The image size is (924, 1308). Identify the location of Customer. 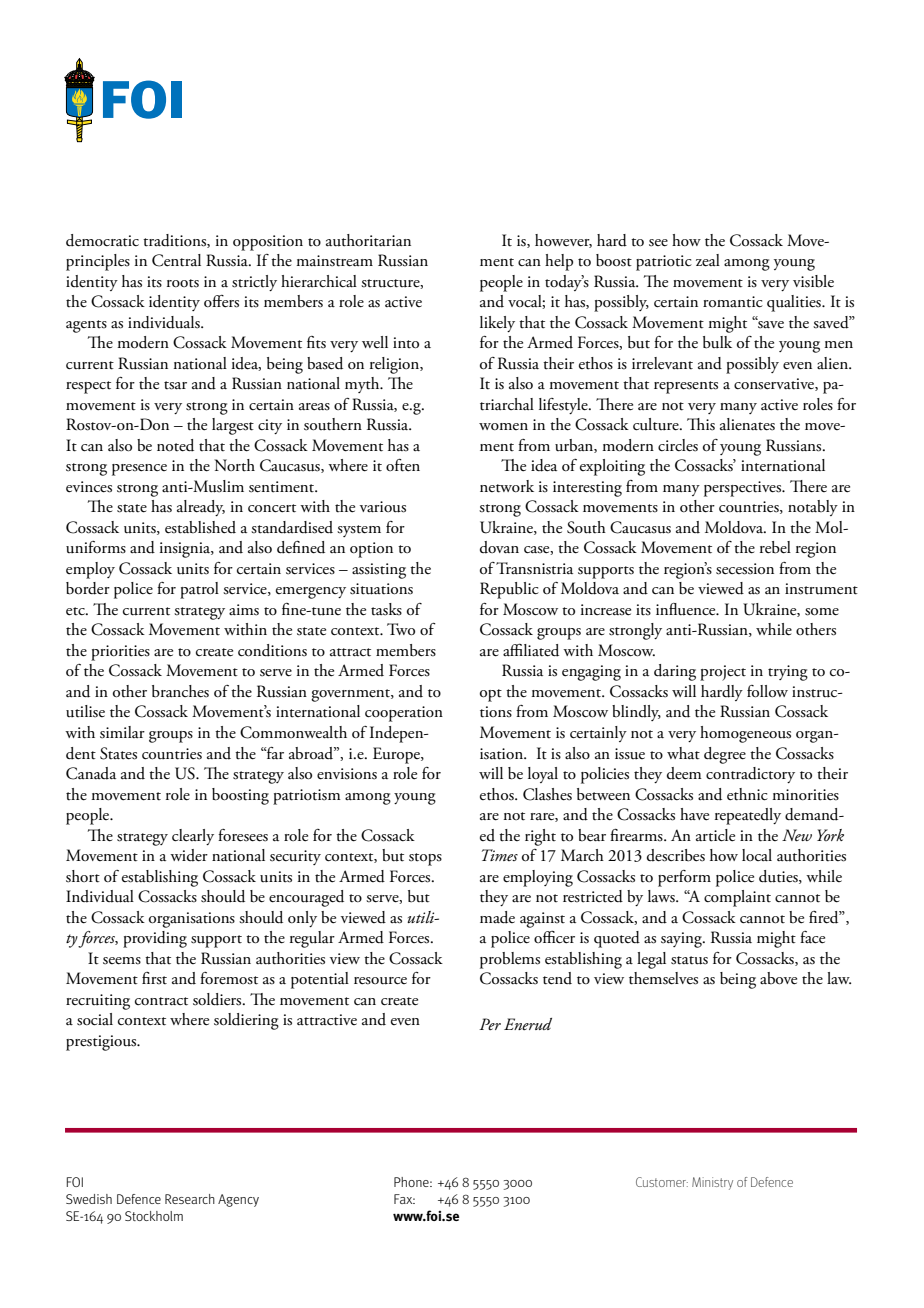
(662, 1182).
